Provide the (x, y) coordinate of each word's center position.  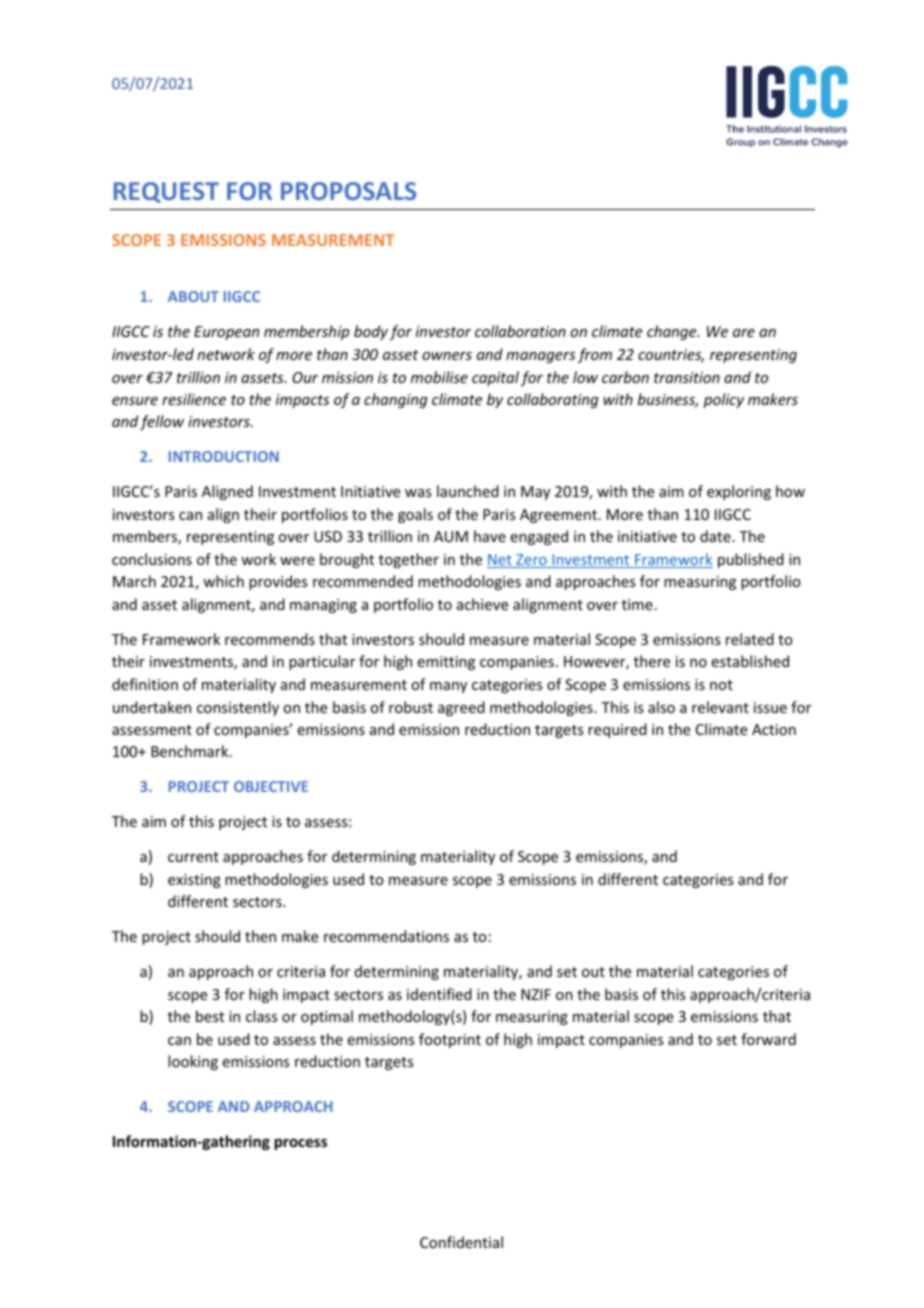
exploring (739, 492)
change (673, 332)
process (301, 1144)
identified (439, 994)
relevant (720, 707)
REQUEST (166, 192)
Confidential (461, 1242)
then (260, 936)
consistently (238, 708)
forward (768, 1039)
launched (468, 491)
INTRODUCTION (224, 456)
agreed (461, 708)
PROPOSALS (348, 191)
